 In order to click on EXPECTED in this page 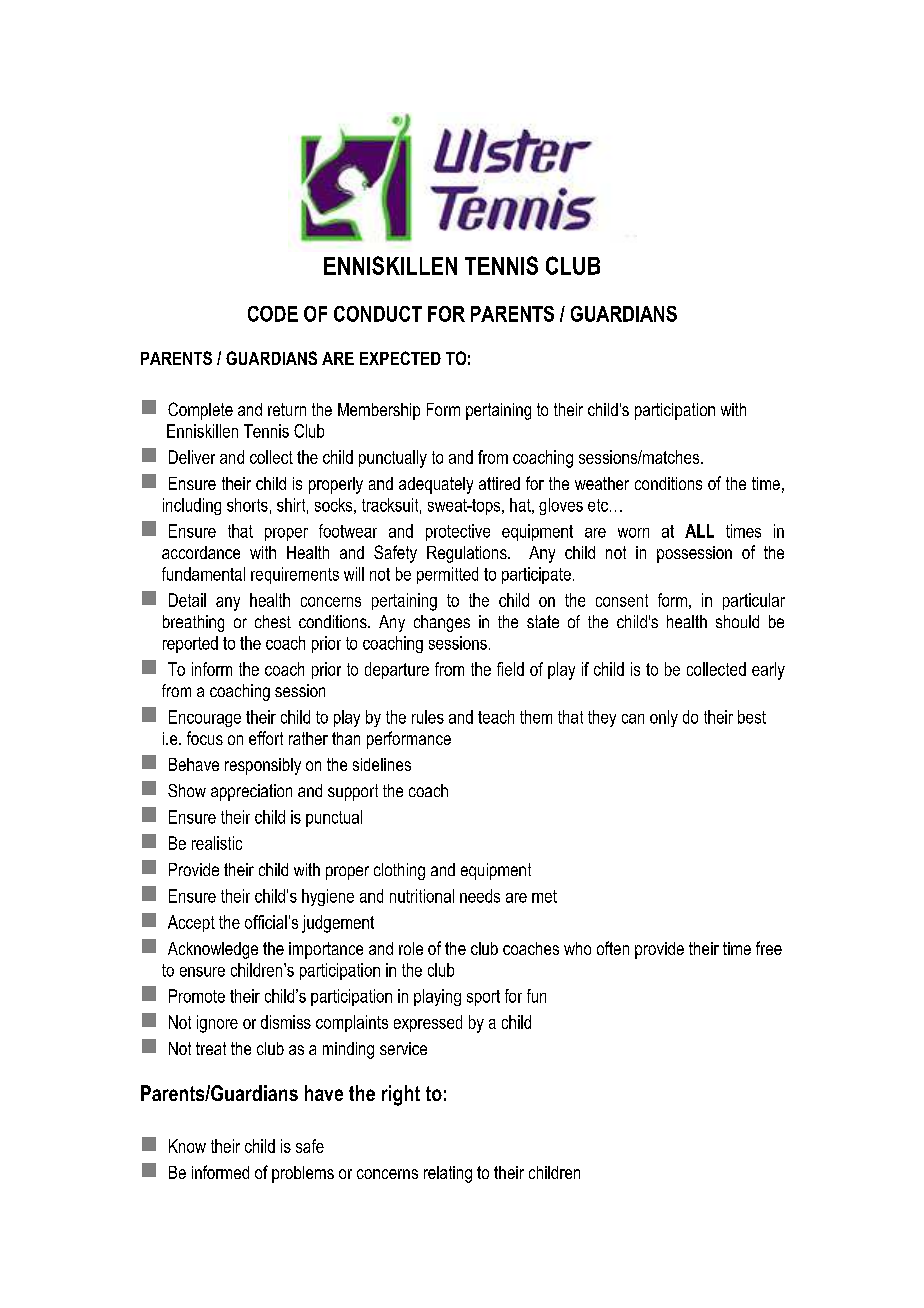, I will do `click(400, 358)`.
